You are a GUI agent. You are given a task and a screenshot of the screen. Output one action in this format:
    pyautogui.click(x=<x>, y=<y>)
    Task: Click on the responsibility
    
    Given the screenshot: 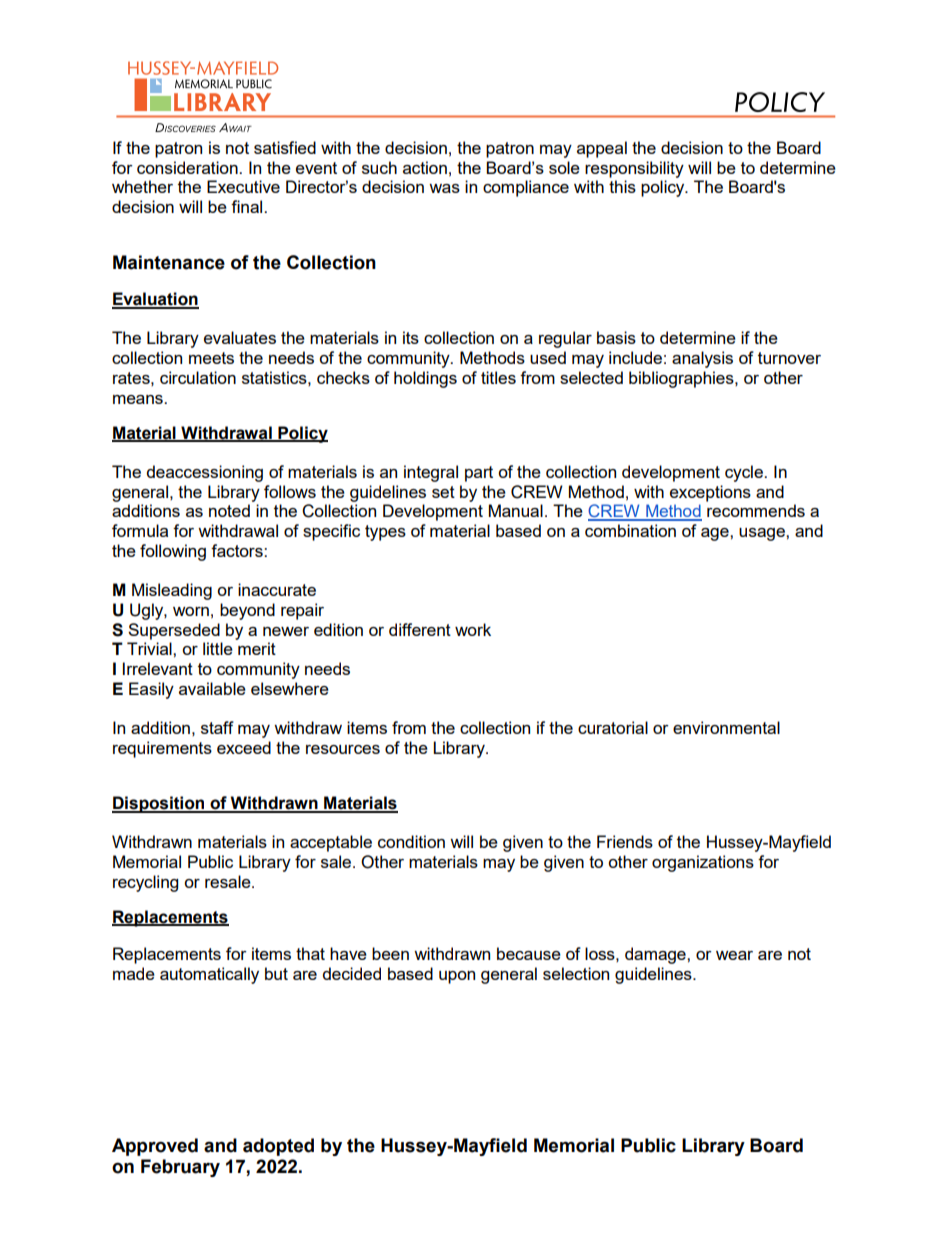 What is the action you would take?
    pyautogui.click(x=634, y=169)
